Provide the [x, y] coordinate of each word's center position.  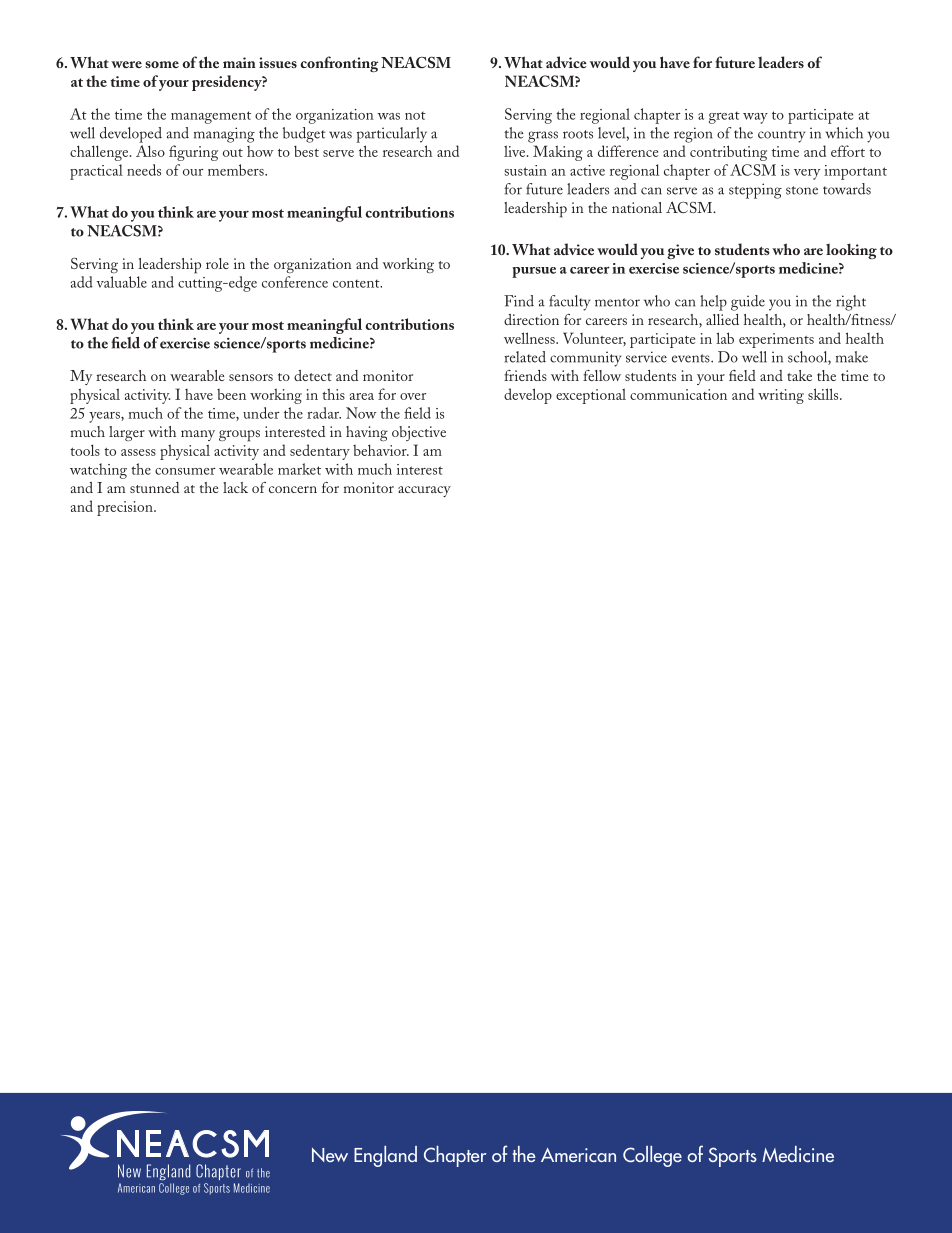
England [385, 1156]
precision [126, 508]
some [162, 64]
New [330, 1155]
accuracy [424, 491]
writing [781, 396]
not [415, 116]
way [755, 118]
